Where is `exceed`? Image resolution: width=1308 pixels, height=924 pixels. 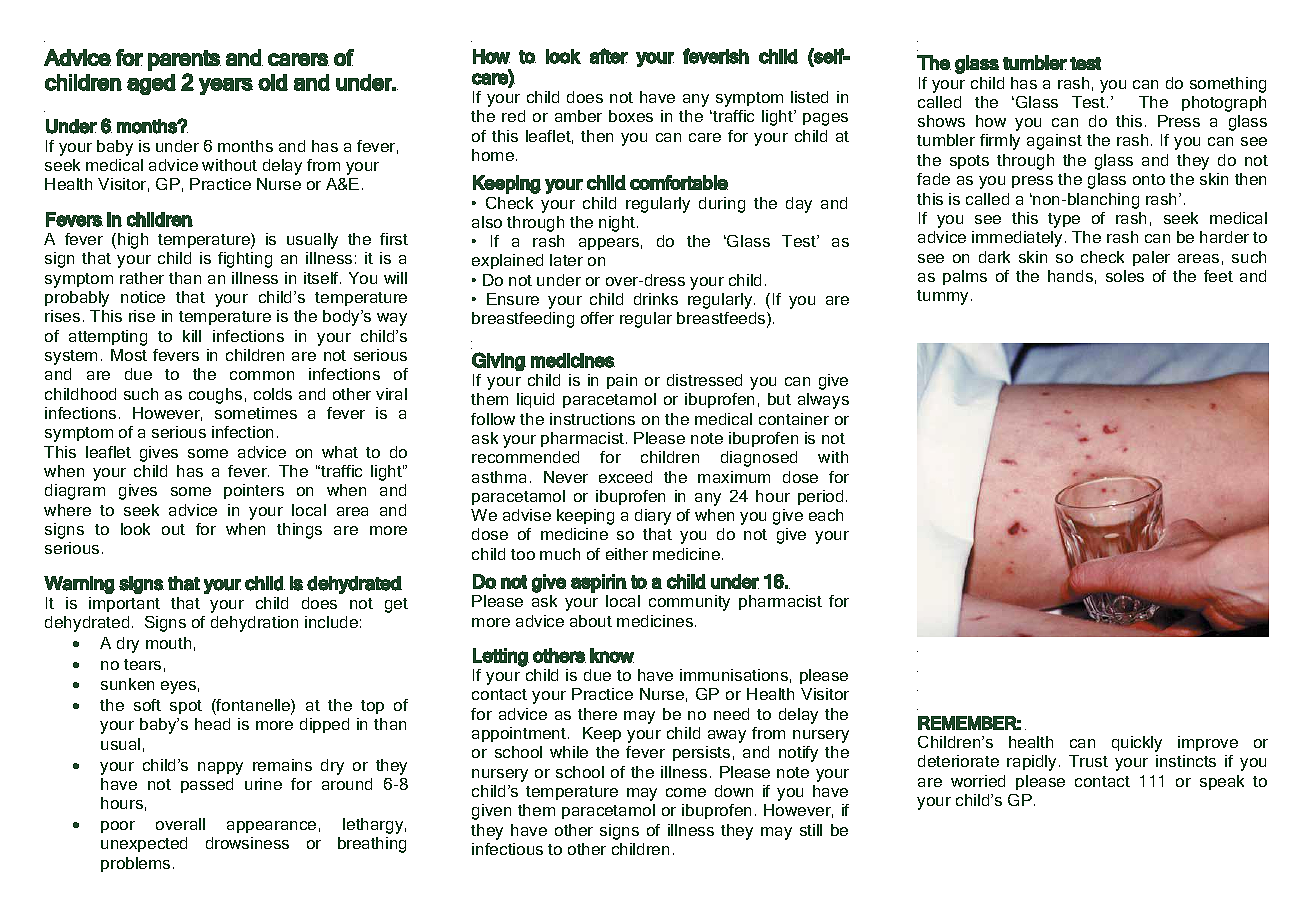 exceed is located at coordinates (625, 477).
